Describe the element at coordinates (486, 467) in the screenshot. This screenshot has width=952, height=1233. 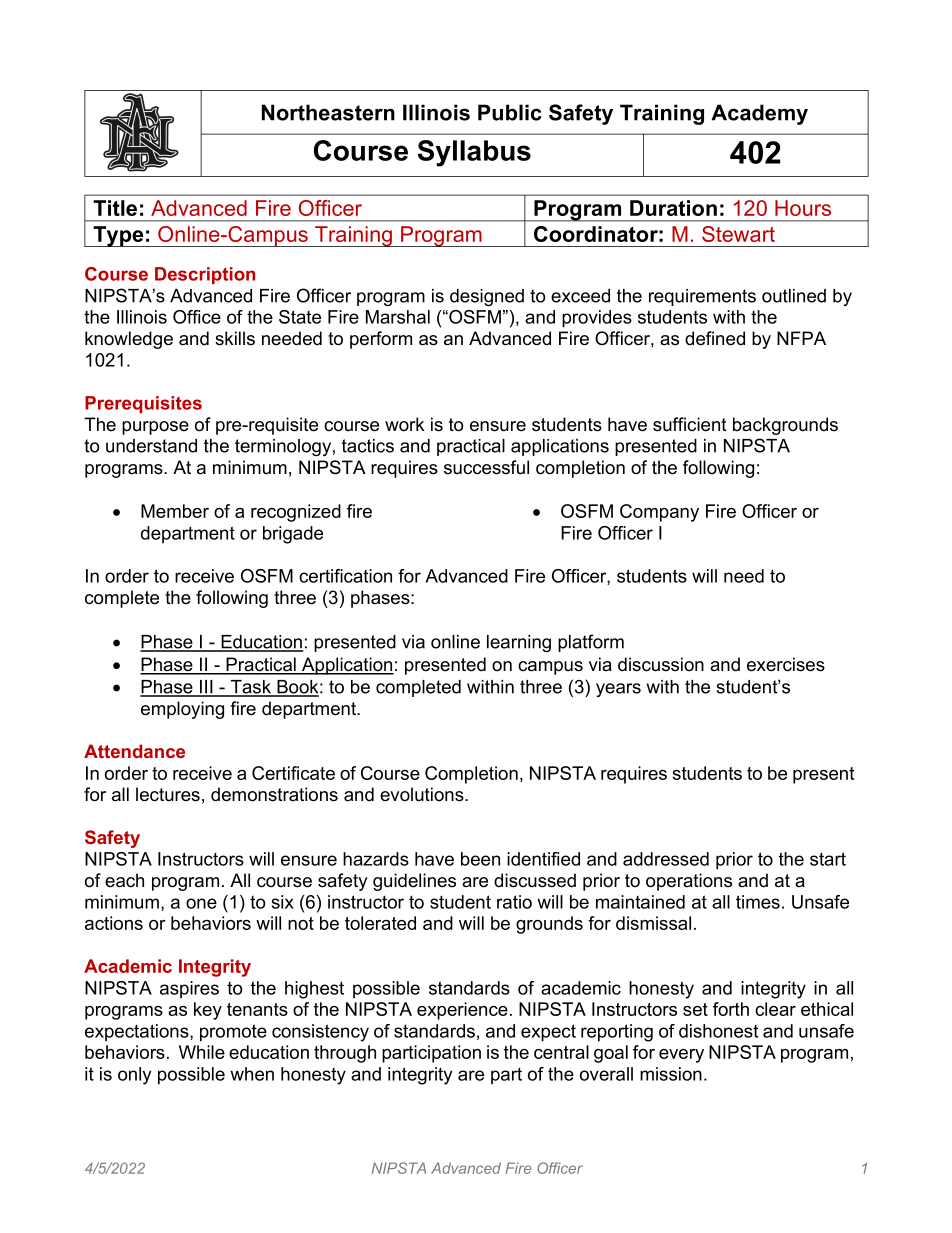
I see `successful` at that location.
